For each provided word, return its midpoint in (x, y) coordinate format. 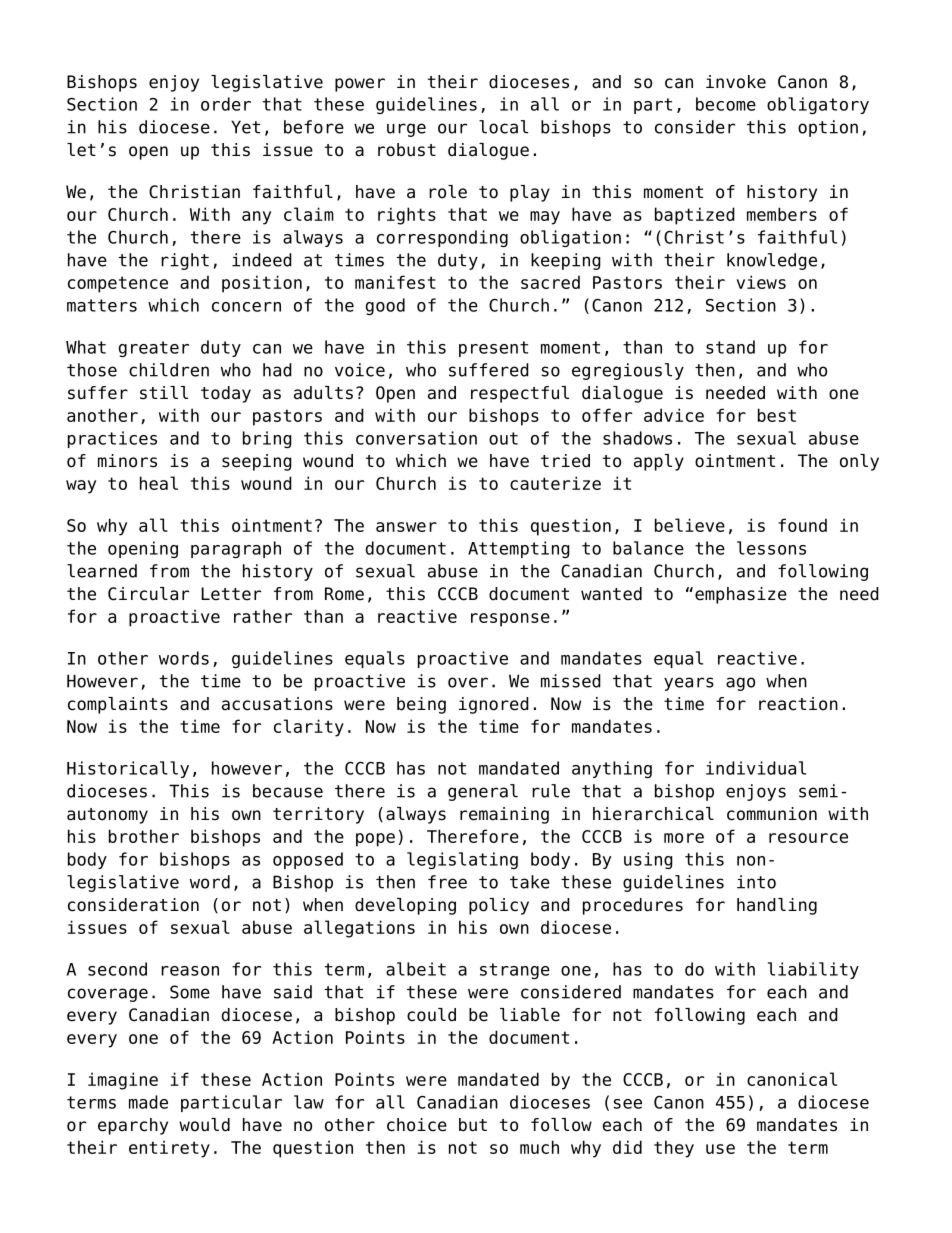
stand (730, 347)
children (169, 370)
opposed (308, 860)
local (503, 127)
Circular (148, 594)
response (510, 620)
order (226, 104)
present (493, 349)
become (726, 104)
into (756, 882)
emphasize (741, 595)
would (204, 1125)
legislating (462, 860)
